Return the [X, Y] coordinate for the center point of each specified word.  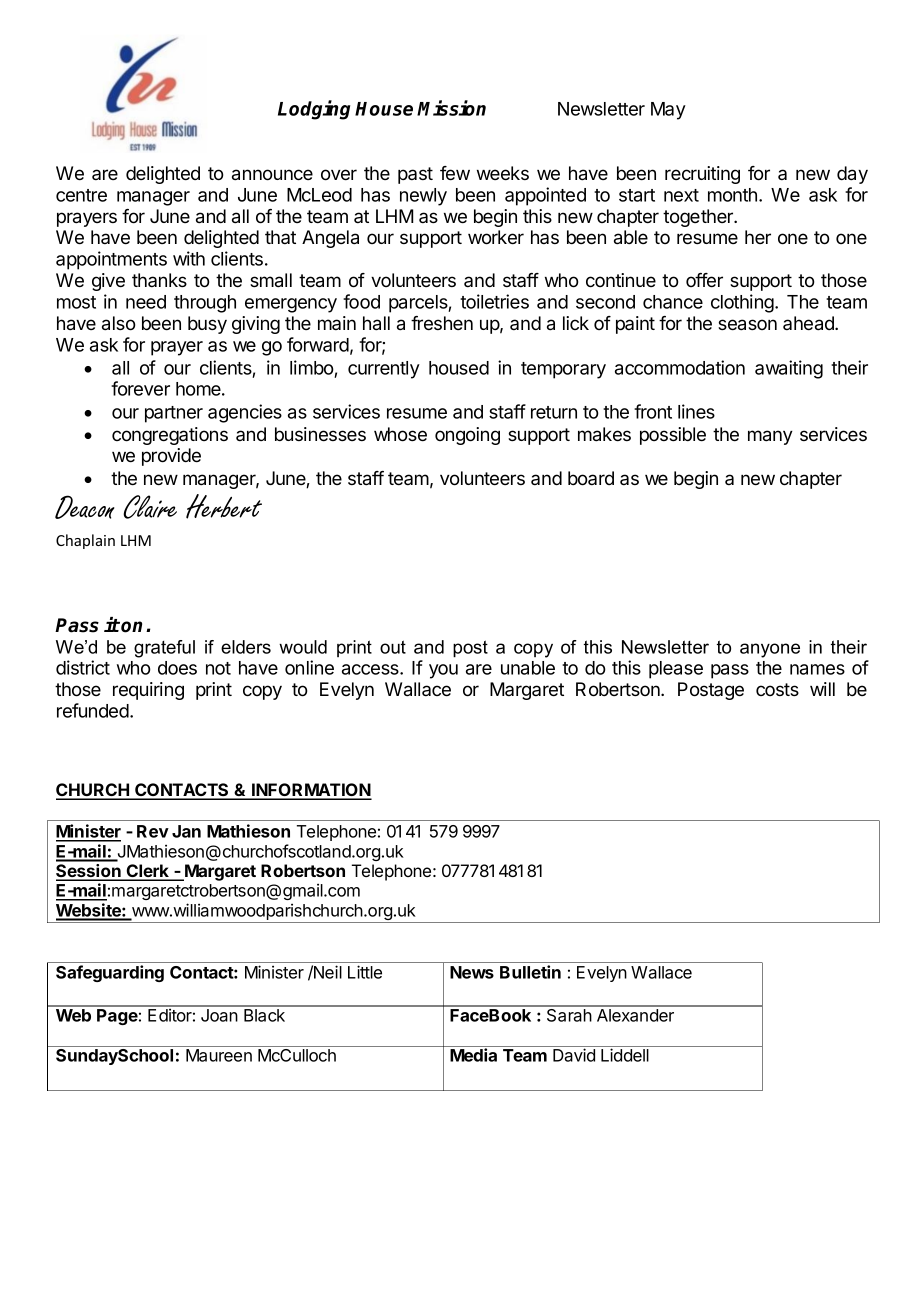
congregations [170, 436]
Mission [451, 108]
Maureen [219, 1055]
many [770, 437]
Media [473, 1055]
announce [272, 175]
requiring [148, 691]
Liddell [625, 1055]
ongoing [467, 436]
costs [777, 689]
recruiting [702, 175]
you [443, 671]
